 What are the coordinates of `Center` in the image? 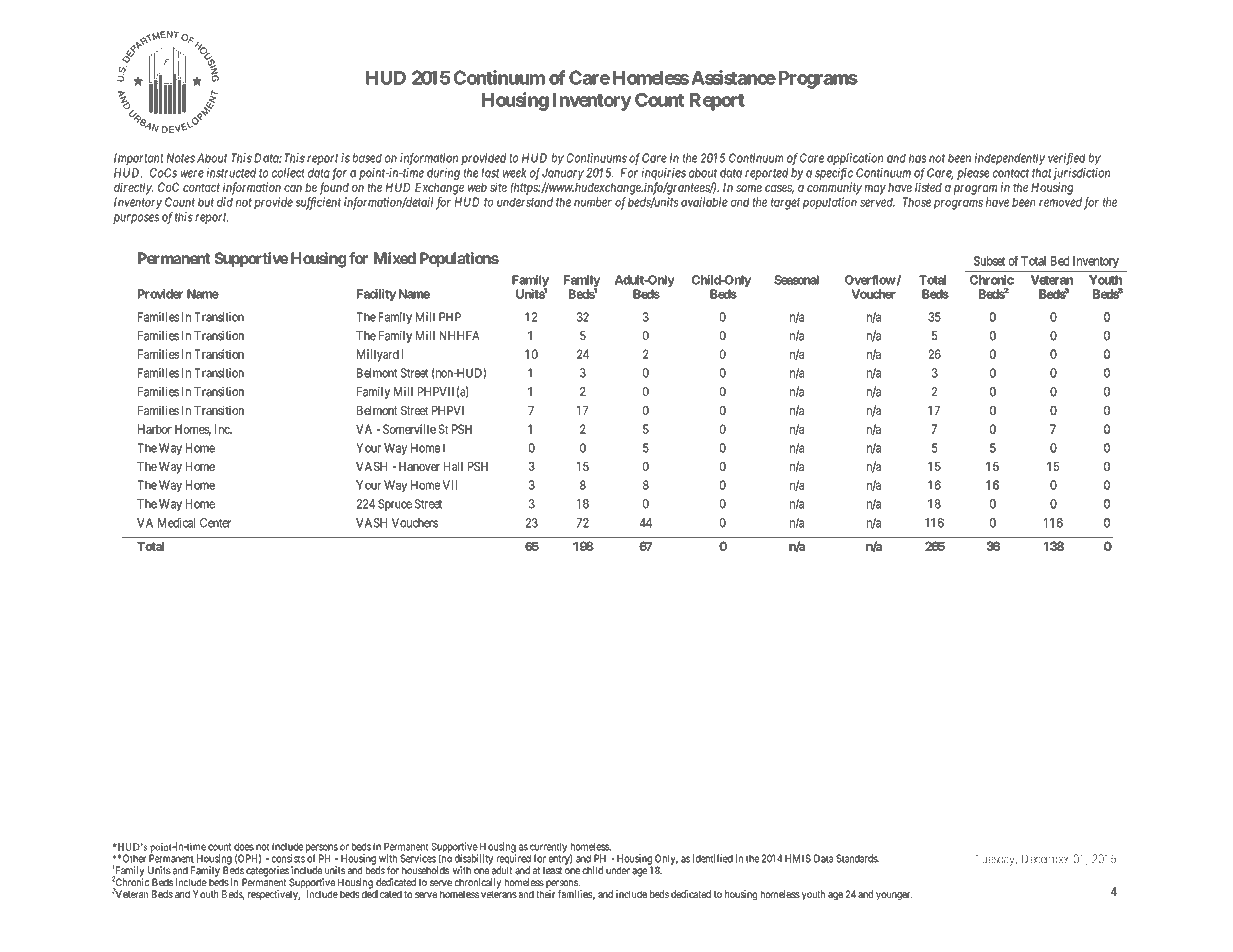 It's located at (216, 523).
